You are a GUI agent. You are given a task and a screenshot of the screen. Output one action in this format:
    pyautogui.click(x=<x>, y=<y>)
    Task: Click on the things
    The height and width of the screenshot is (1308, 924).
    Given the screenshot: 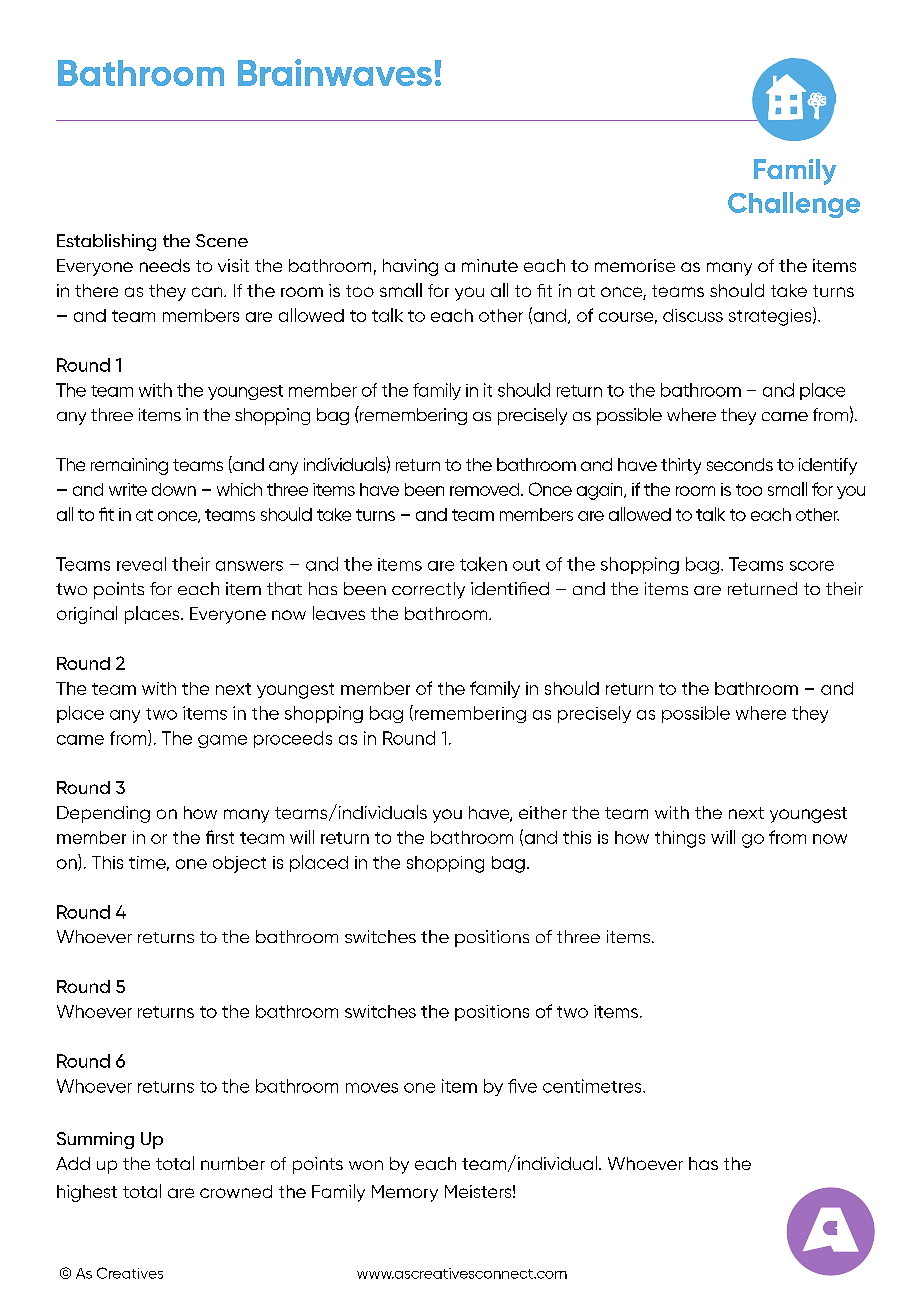 What is the action you would take?
    pyautogui.click(x=680, y=839)
